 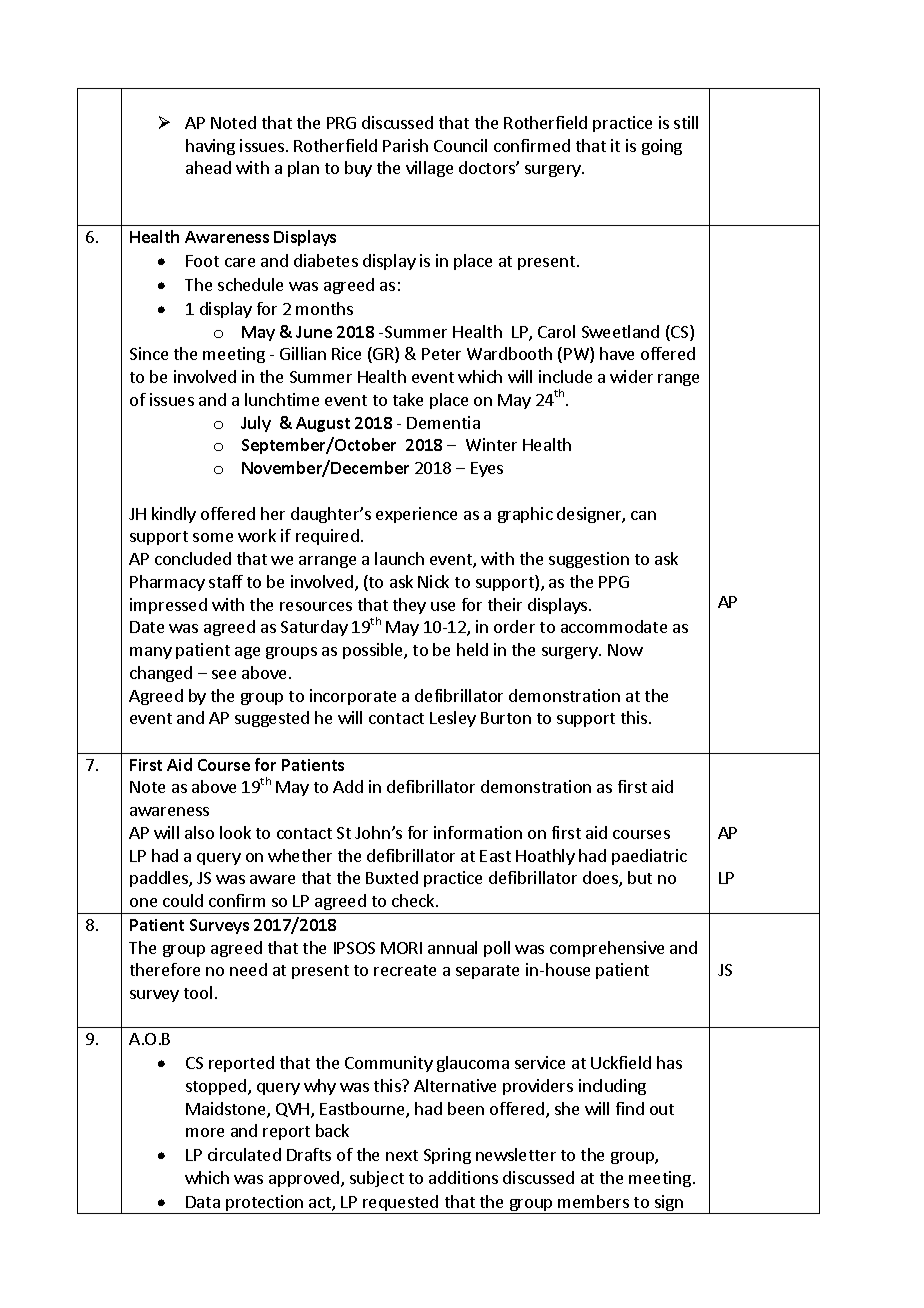 I want to click on July, so click(x=256, y=424).
